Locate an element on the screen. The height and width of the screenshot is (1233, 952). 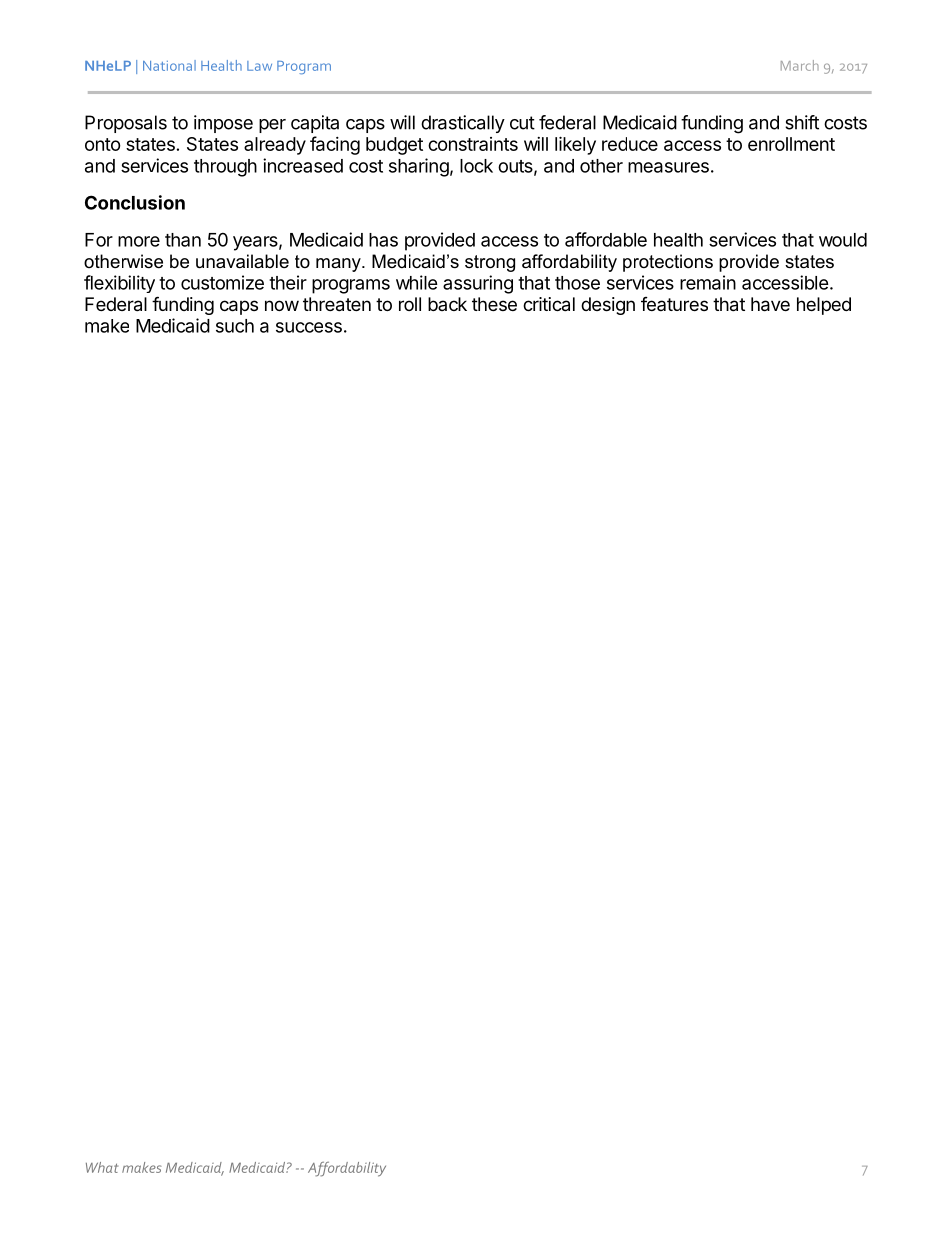
such is located at coordinates (235, 326).
